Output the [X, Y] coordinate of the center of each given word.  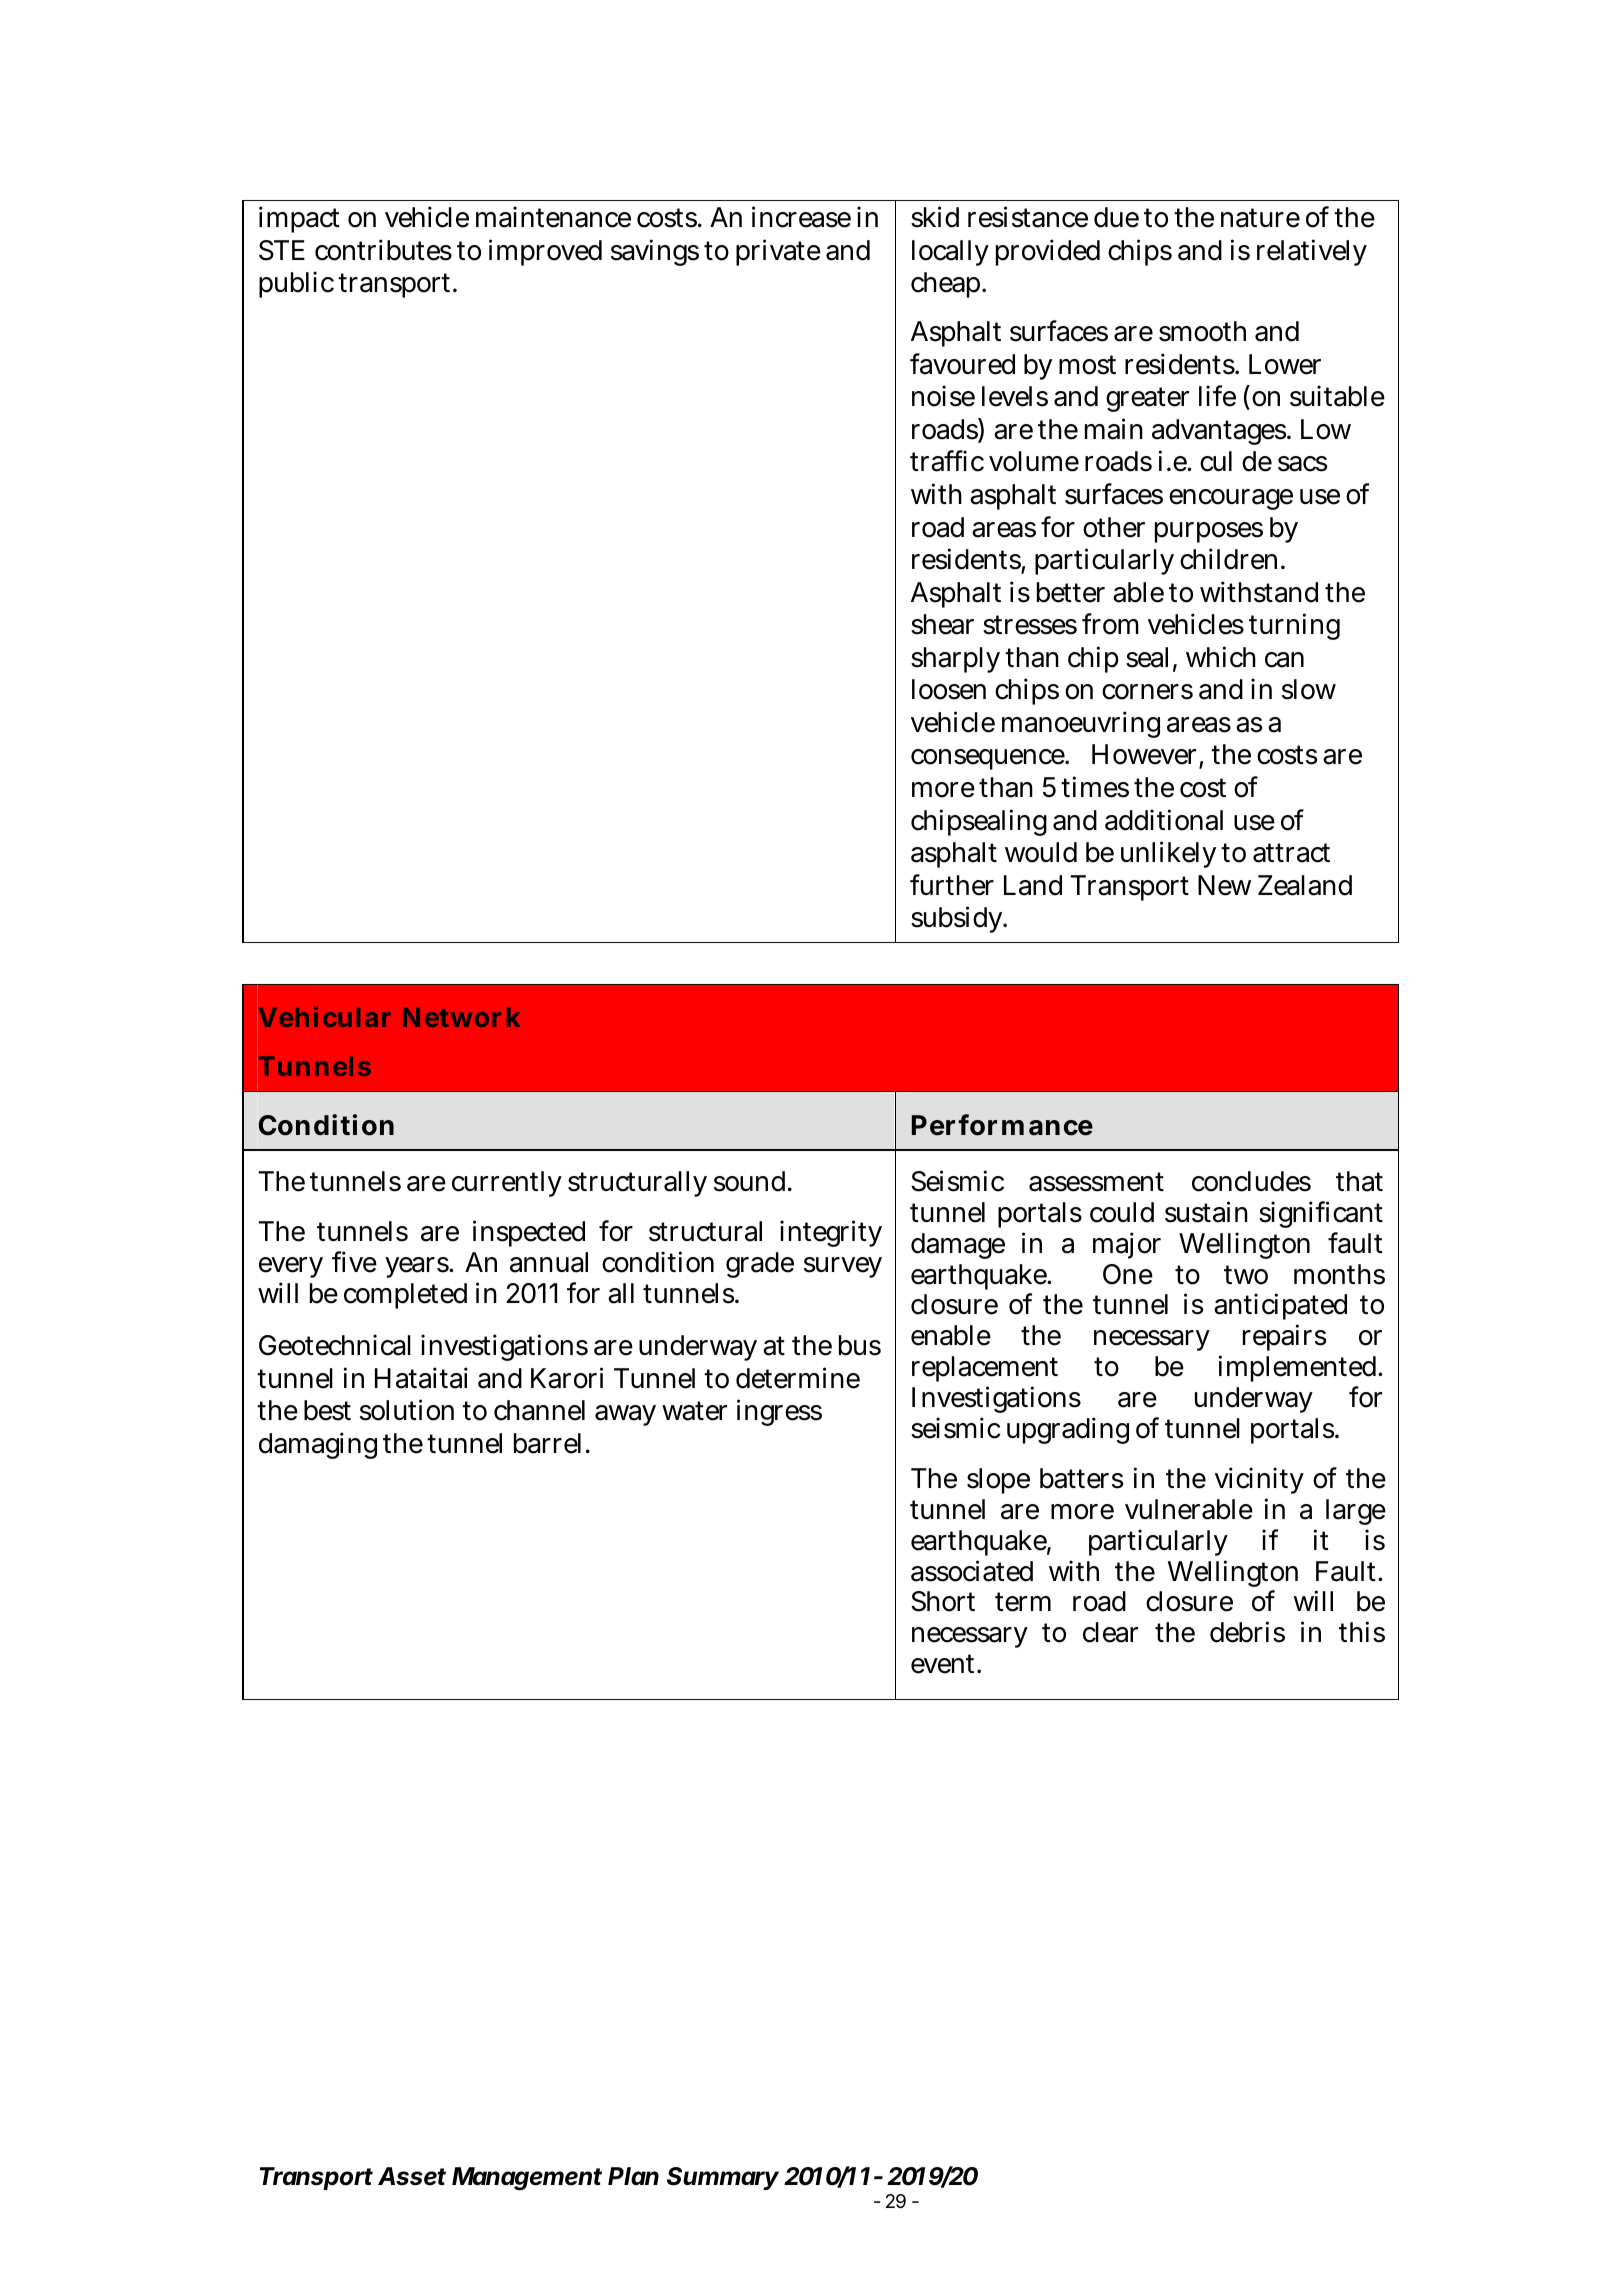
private [778, 252]
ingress [779, 1413]
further [952, 885]
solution [407, 1410]
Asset [412, 2176]
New [1224, 885]
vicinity [1259, 1481]
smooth [1202, 331]
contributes [383, 250]
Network [461, 1017]
